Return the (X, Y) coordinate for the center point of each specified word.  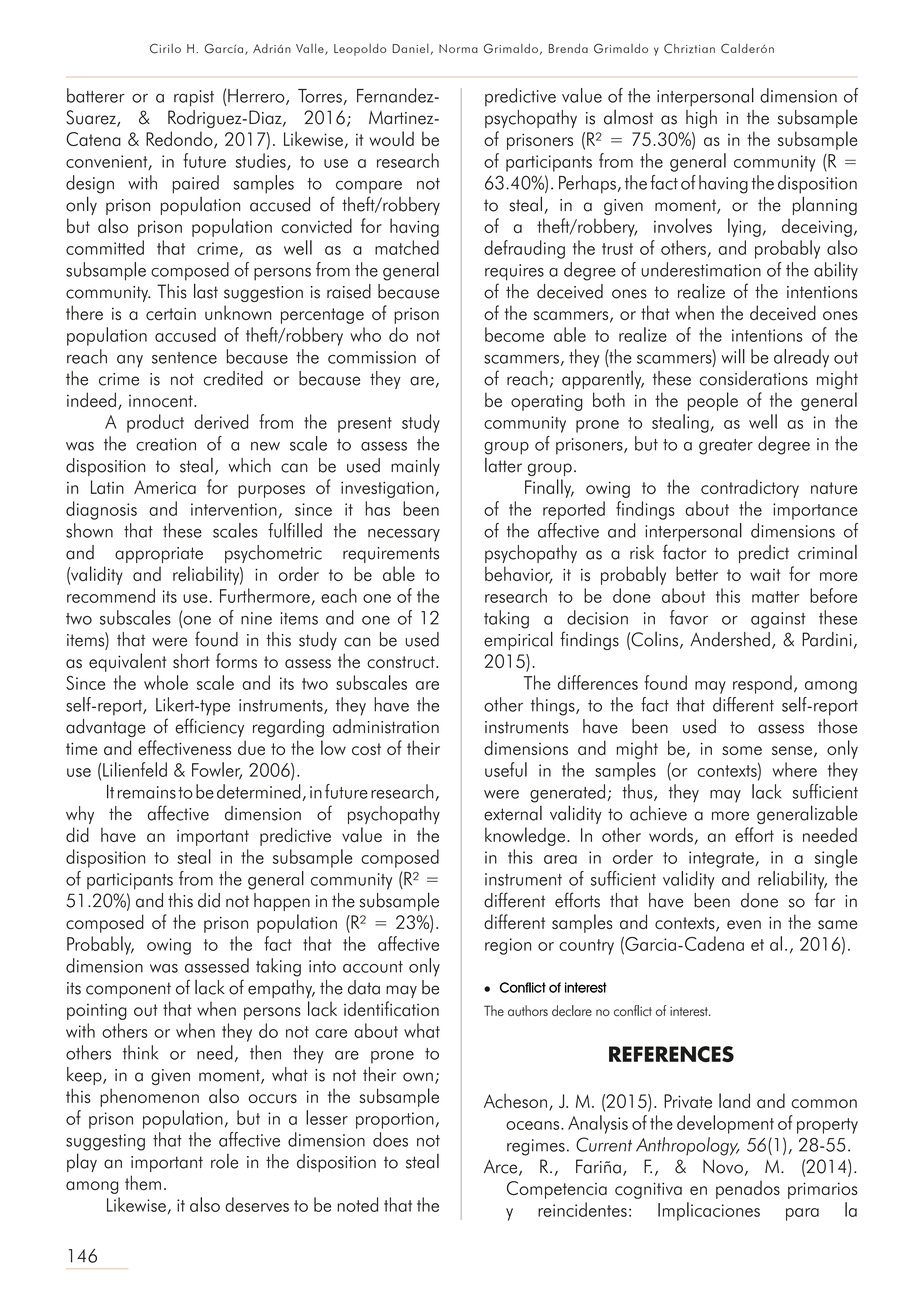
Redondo (180, 140)
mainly (415, 466)
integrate (722, 859)
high (701, 119)
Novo (723, 1166)
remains (147, 792)
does (390, 1139)
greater (726, 447)
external (513, 813)
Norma (458, 48)
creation (166, 444)
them (143, 1183)
